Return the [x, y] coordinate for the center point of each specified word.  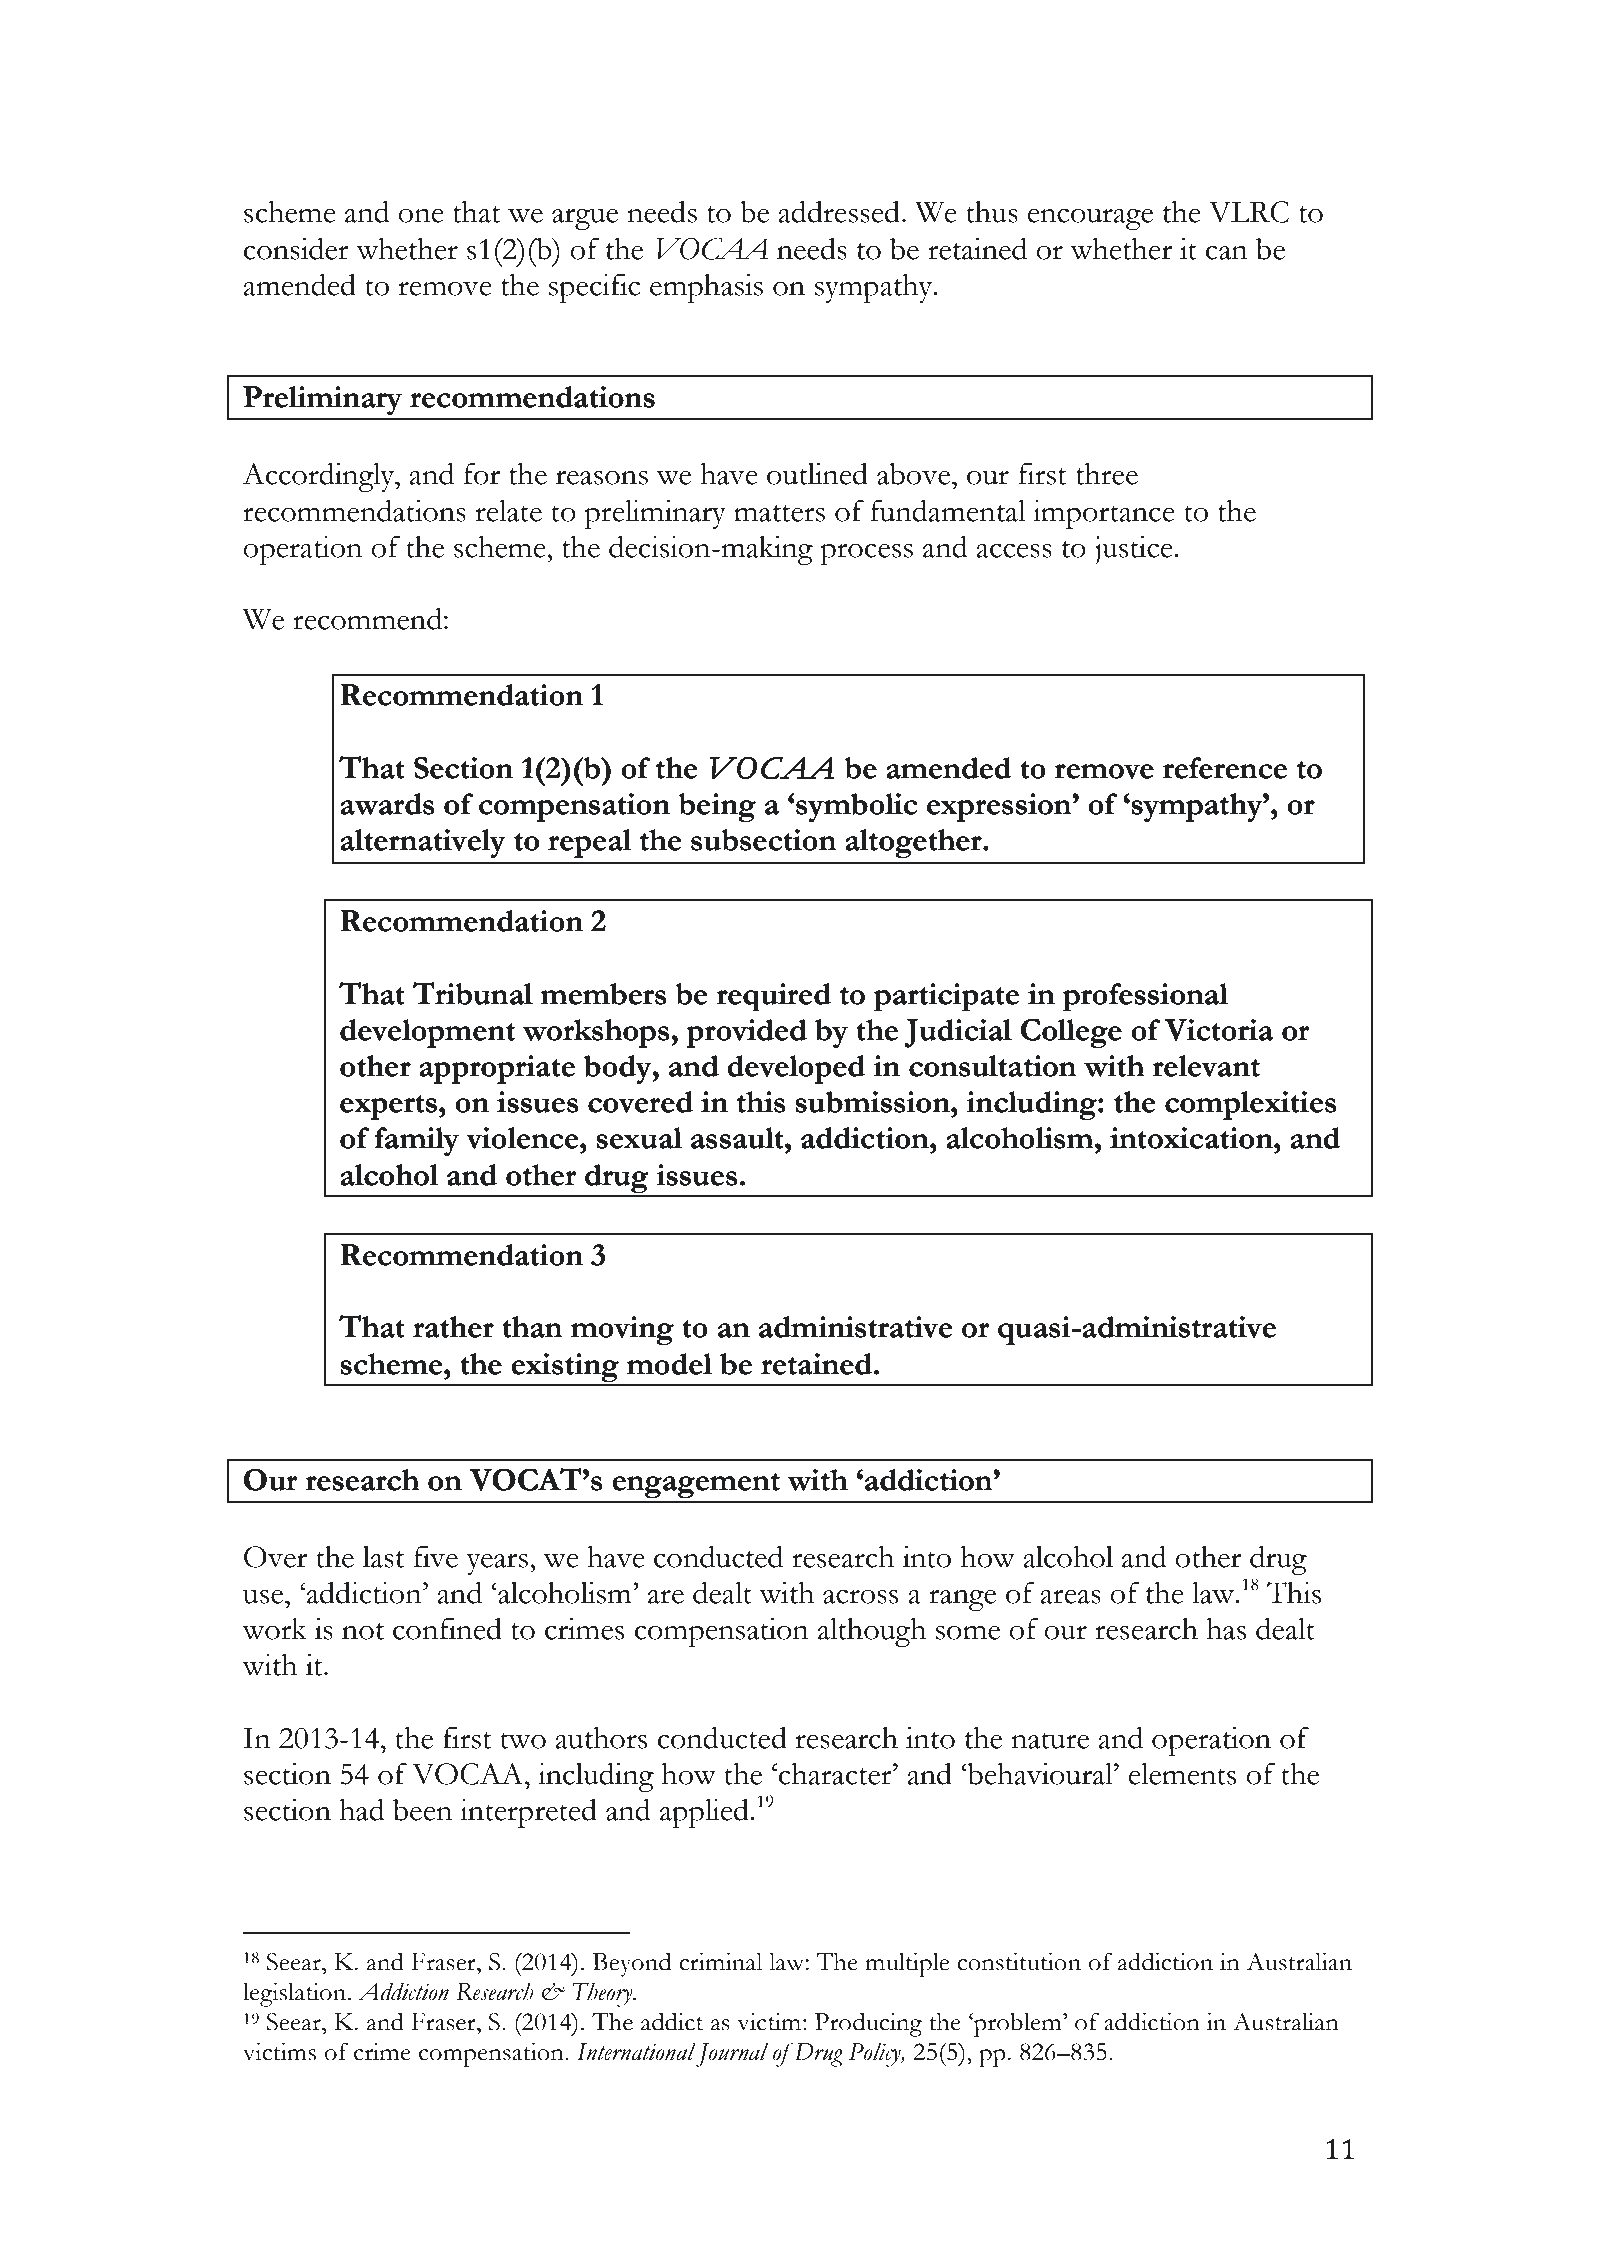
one [421, 216]
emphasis [706, 288]
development [427, 1033]
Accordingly [319, 477]
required [774, 997]
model [669, 1364]
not [363, 1631]
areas [1070, 1597]
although [872, 1632]
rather [453, 1327]
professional [1145, 997]
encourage [1090, 219]
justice [1135, 550]
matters [779, 513]
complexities [1250, 1105]
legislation [296, 1994]
